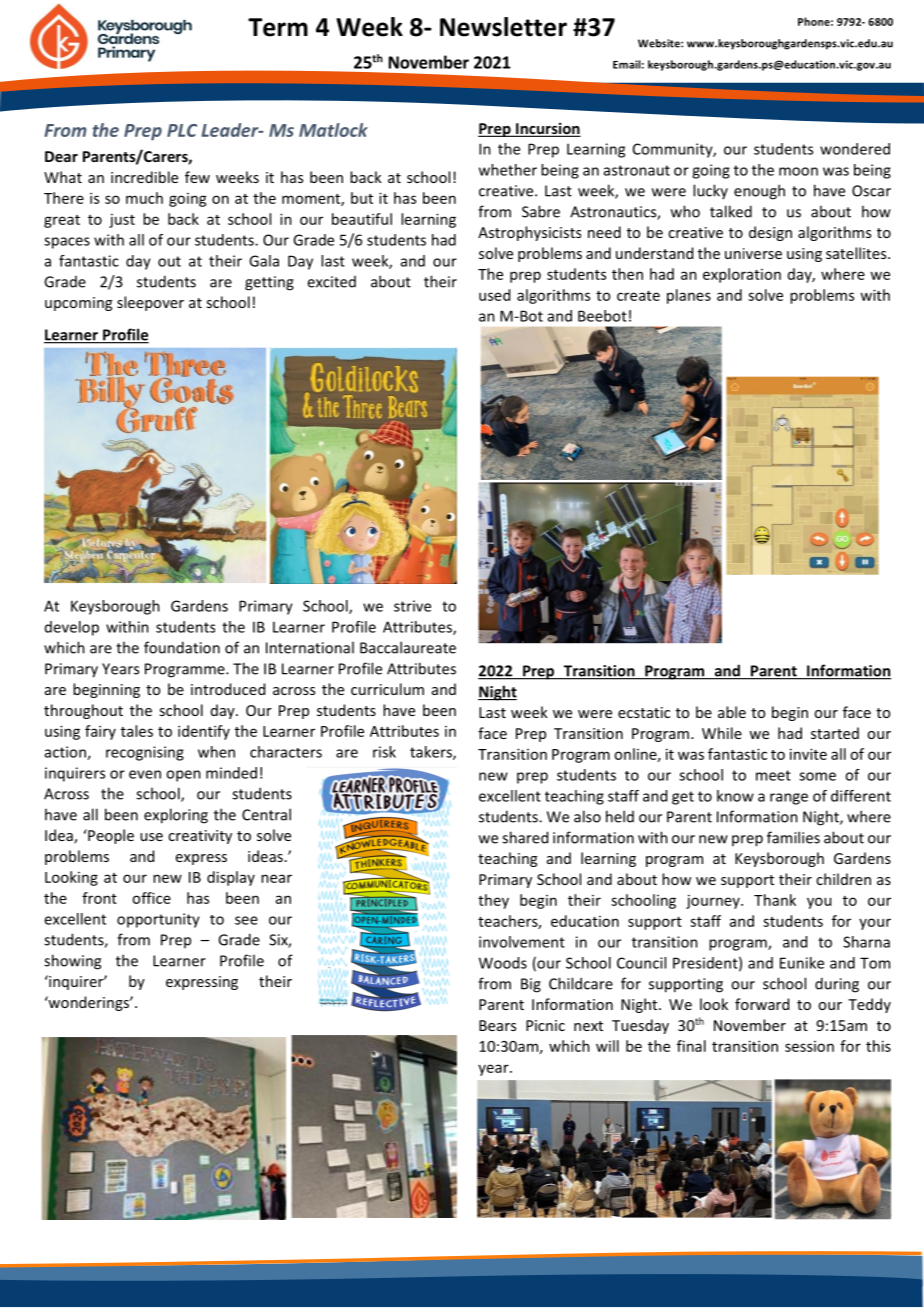  What do you see at coordinates (72, 962) in the page?
I see `showing` at bounding box center [72, 962].
